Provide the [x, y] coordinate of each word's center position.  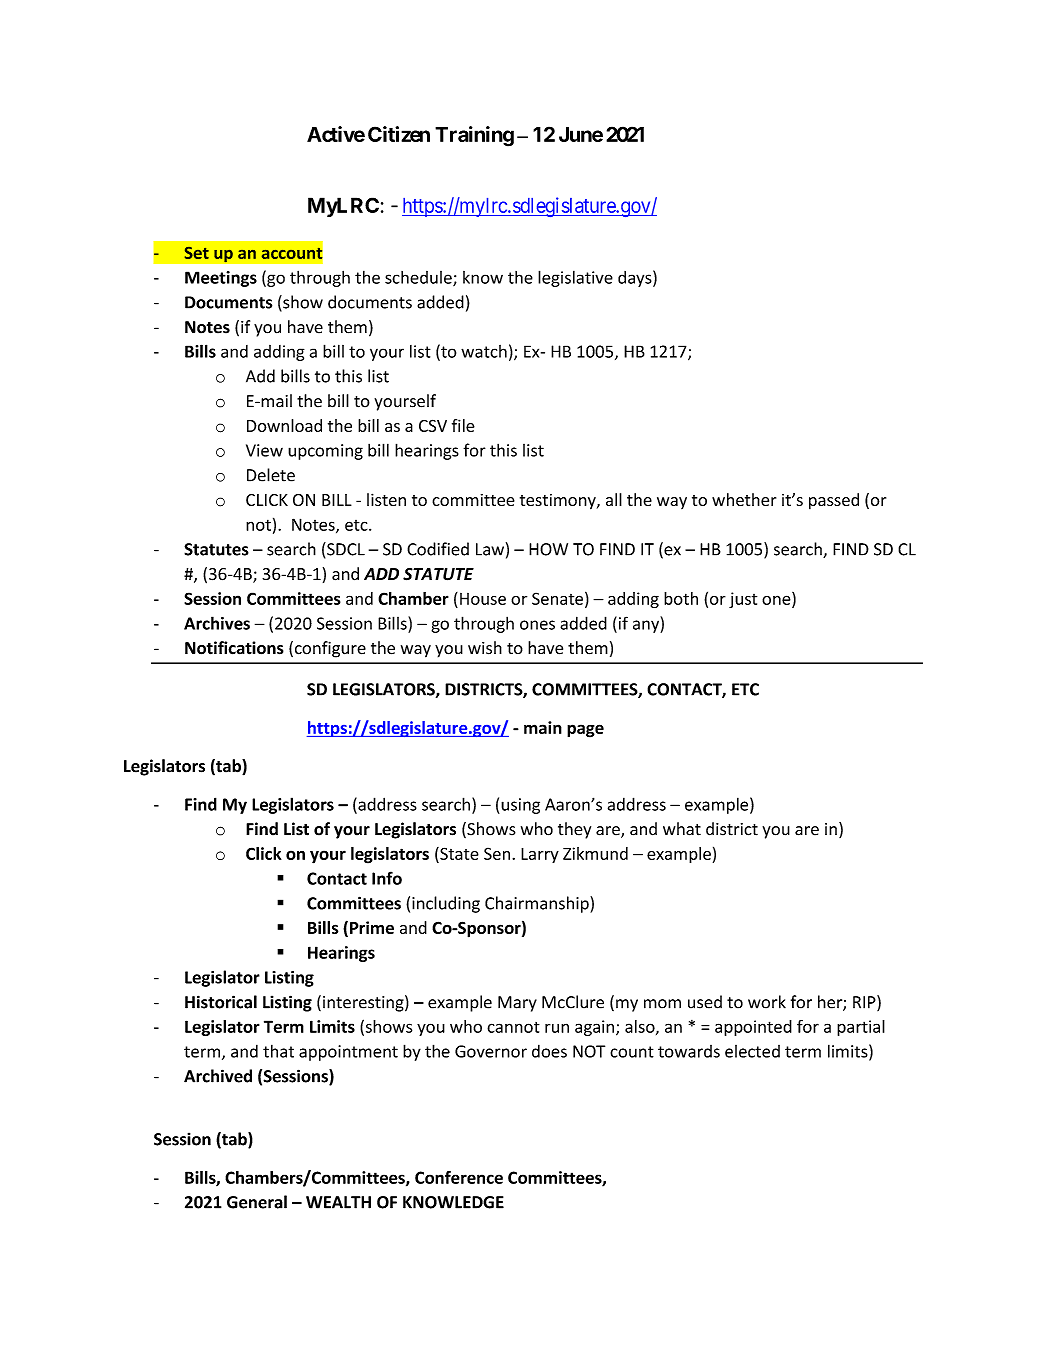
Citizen [399, 134]
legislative [575, 278]
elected [752, 1051]
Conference [459, 1177]
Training [474, 136]
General [257, 1202]
